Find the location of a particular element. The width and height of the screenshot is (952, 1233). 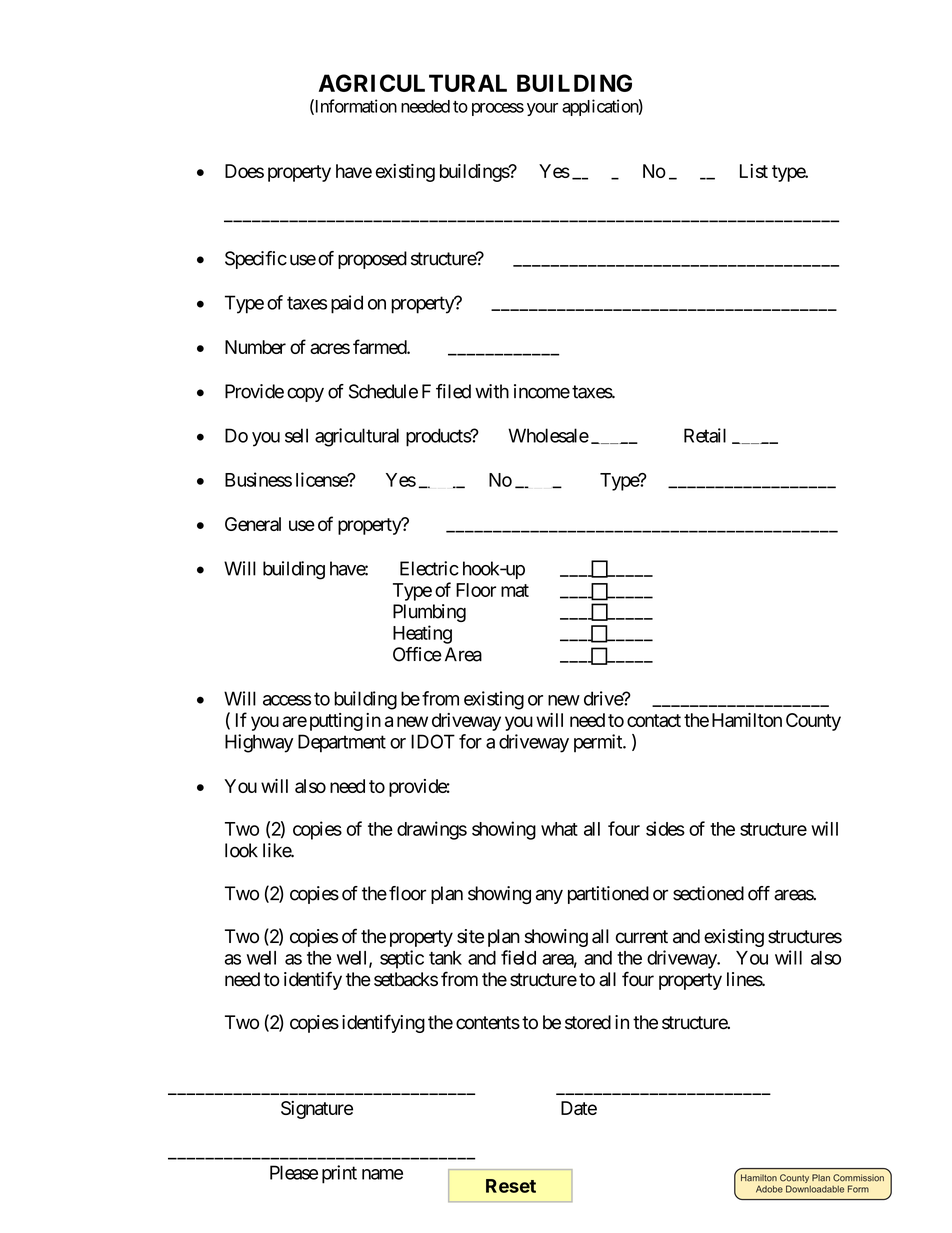

sell is located at coordinates (296, 435).
